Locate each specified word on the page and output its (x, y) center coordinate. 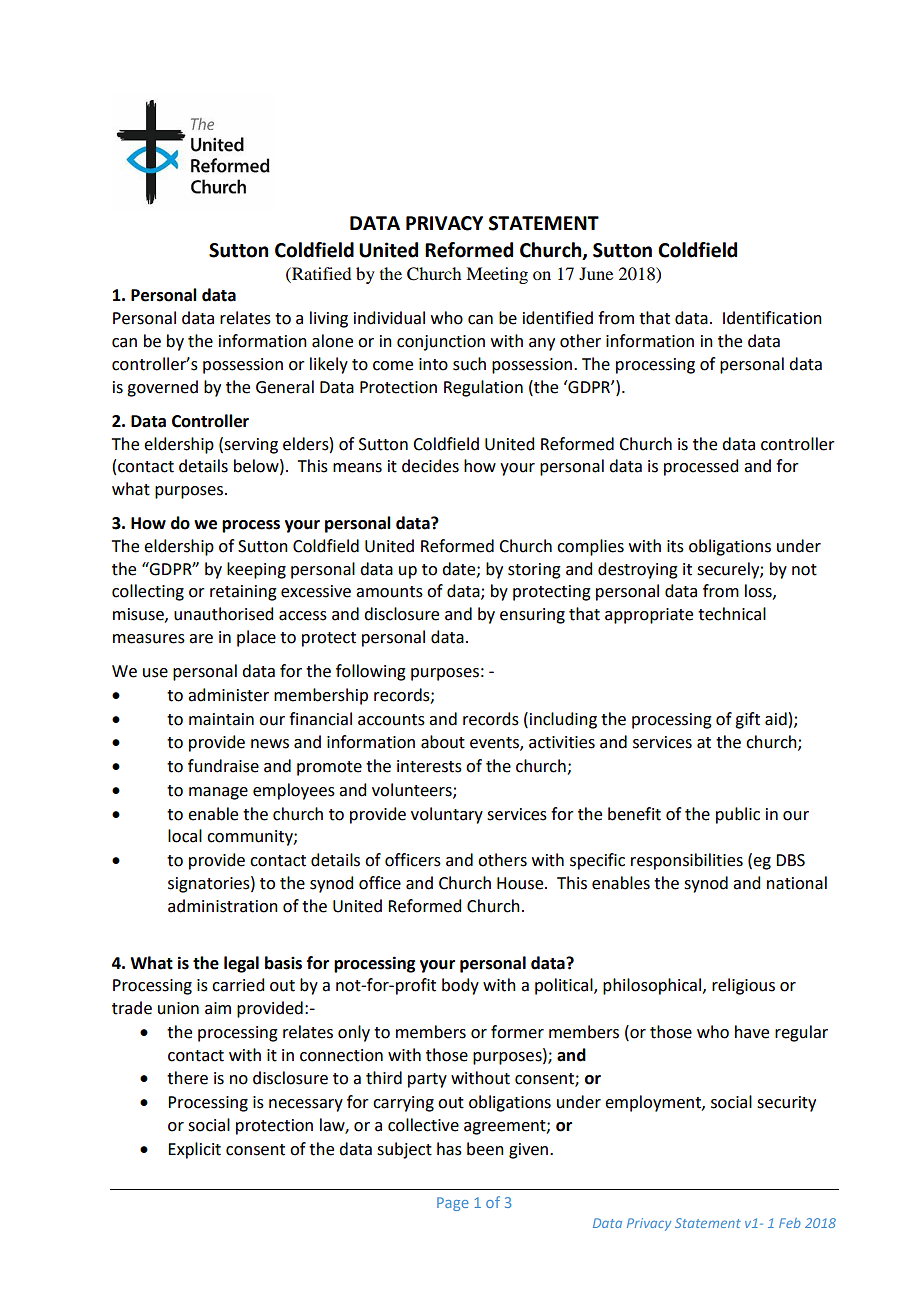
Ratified (320, 273)
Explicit (194, 1150)
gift (747, 720)
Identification (772, 318)
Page (453, 1204)
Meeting (497, 275)
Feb (790, 1223)
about (443, 742)
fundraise (223, 766)
